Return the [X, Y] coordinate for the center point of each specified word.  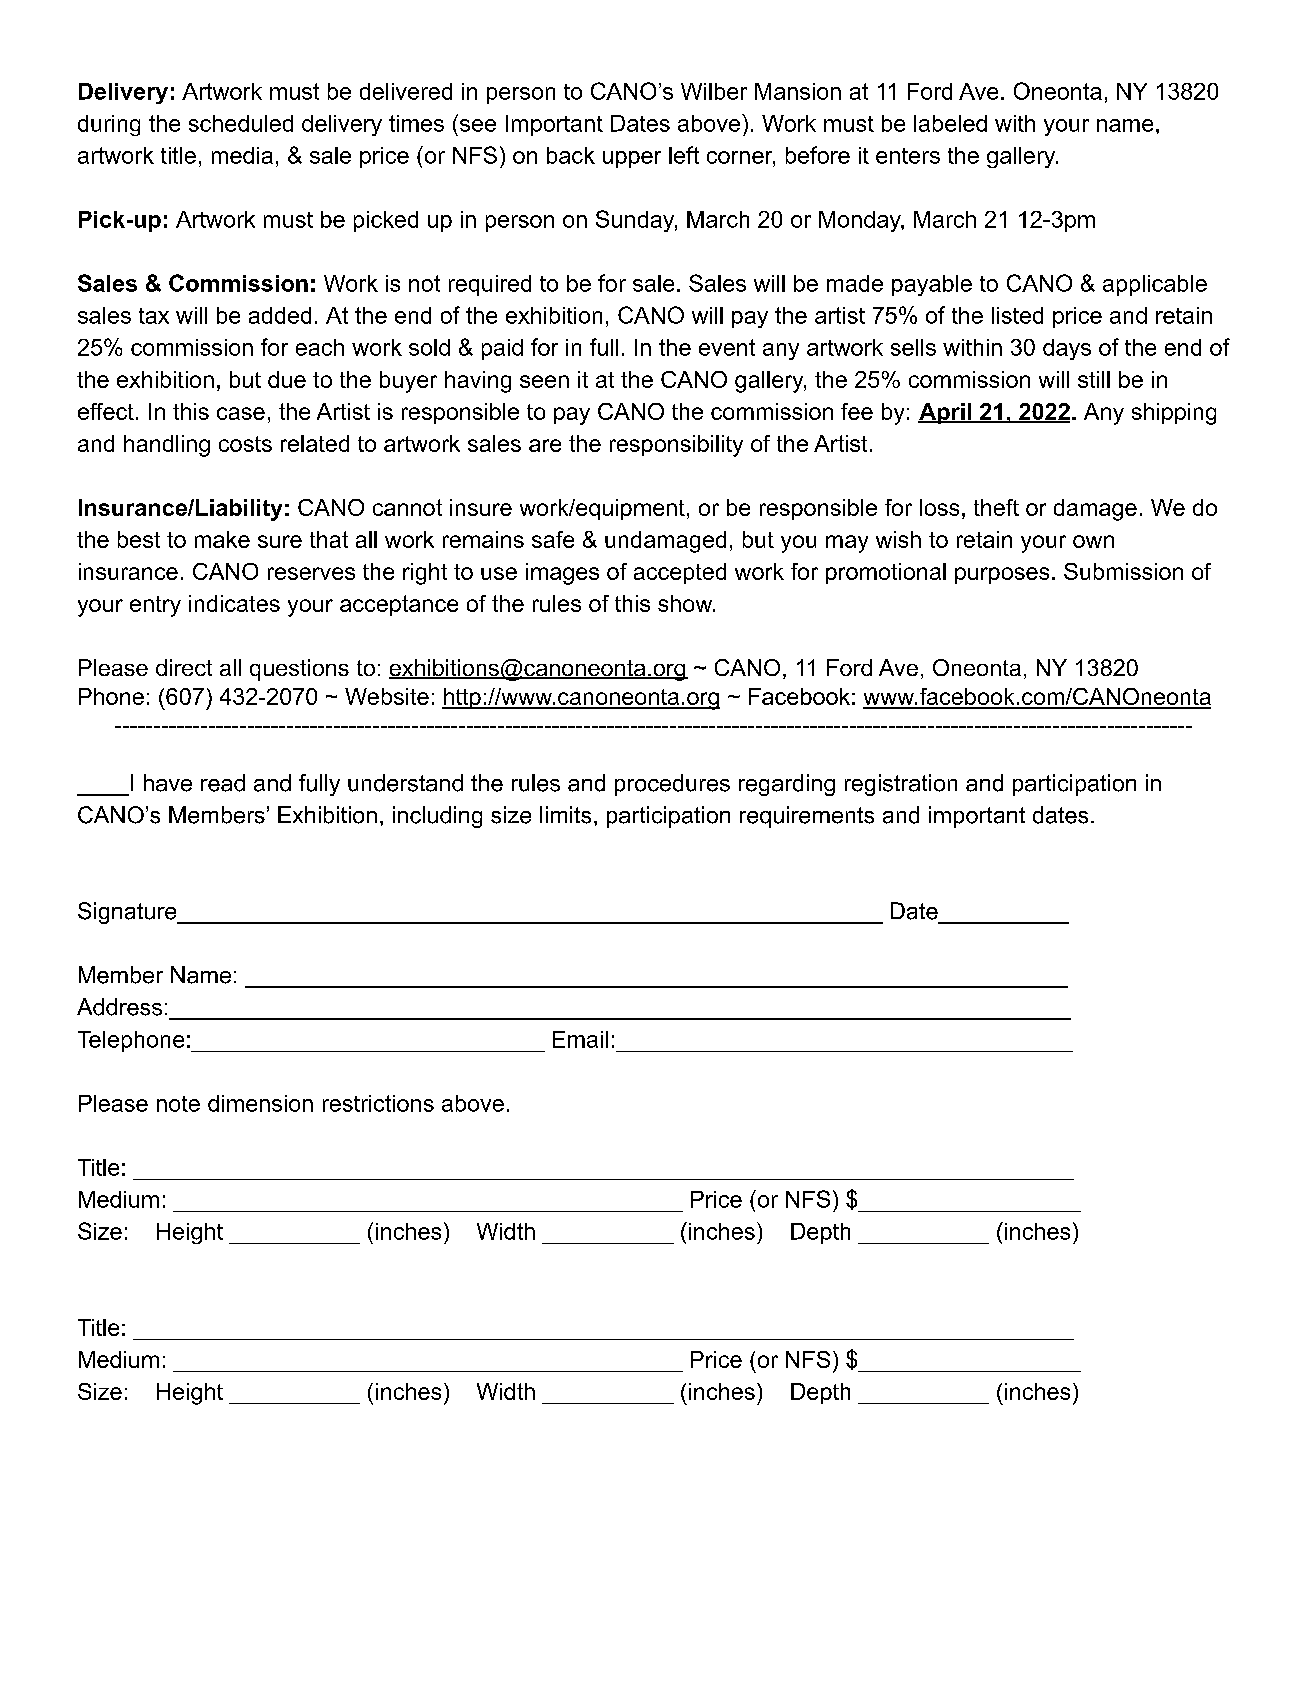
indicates [234, 603]
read [223, 783]
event [727, 347]
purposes [1002, 575]
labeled [950, 123]
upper [632, 159]
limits [565, 815]
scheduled [241, 123]
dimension [260, 1103]
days [1067, 349]
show [686, 603]
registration [901, 785]
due [287, 379]
